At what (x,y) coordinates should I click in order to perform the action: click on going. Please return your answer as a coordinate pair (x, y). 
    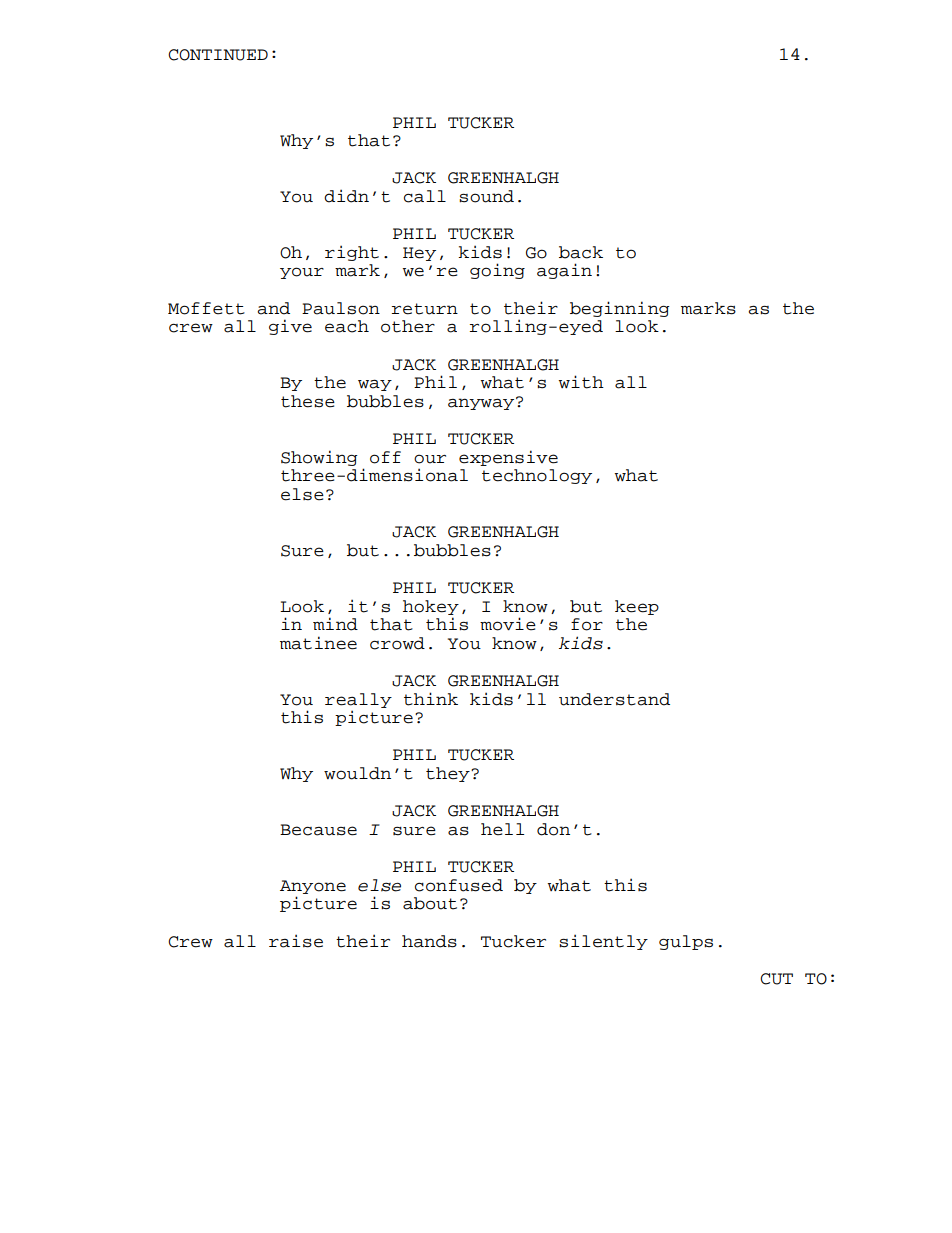
    Looking at the image, I should click on (497, 271).
